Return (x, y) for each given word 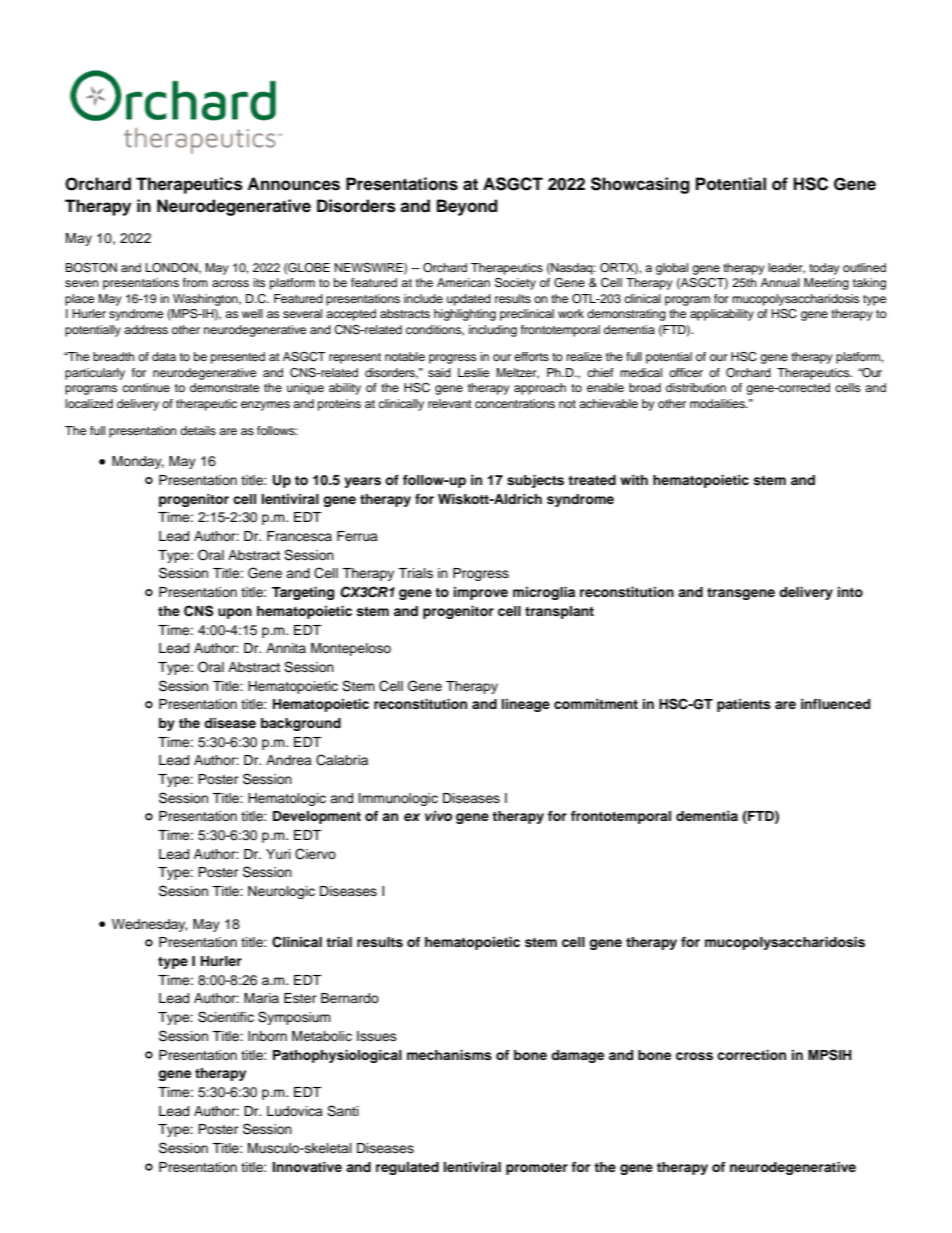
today (824, 269)
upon (235, 613)
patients (744, 705)
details (198, 430)
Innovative (307, 1167)
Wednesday (149, 925)
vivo (438, 816)
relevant (450, 403)
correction (751, 1055)
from (195, 282)
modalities (718, 403)
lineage (526, 705)
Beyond (467, 207)
